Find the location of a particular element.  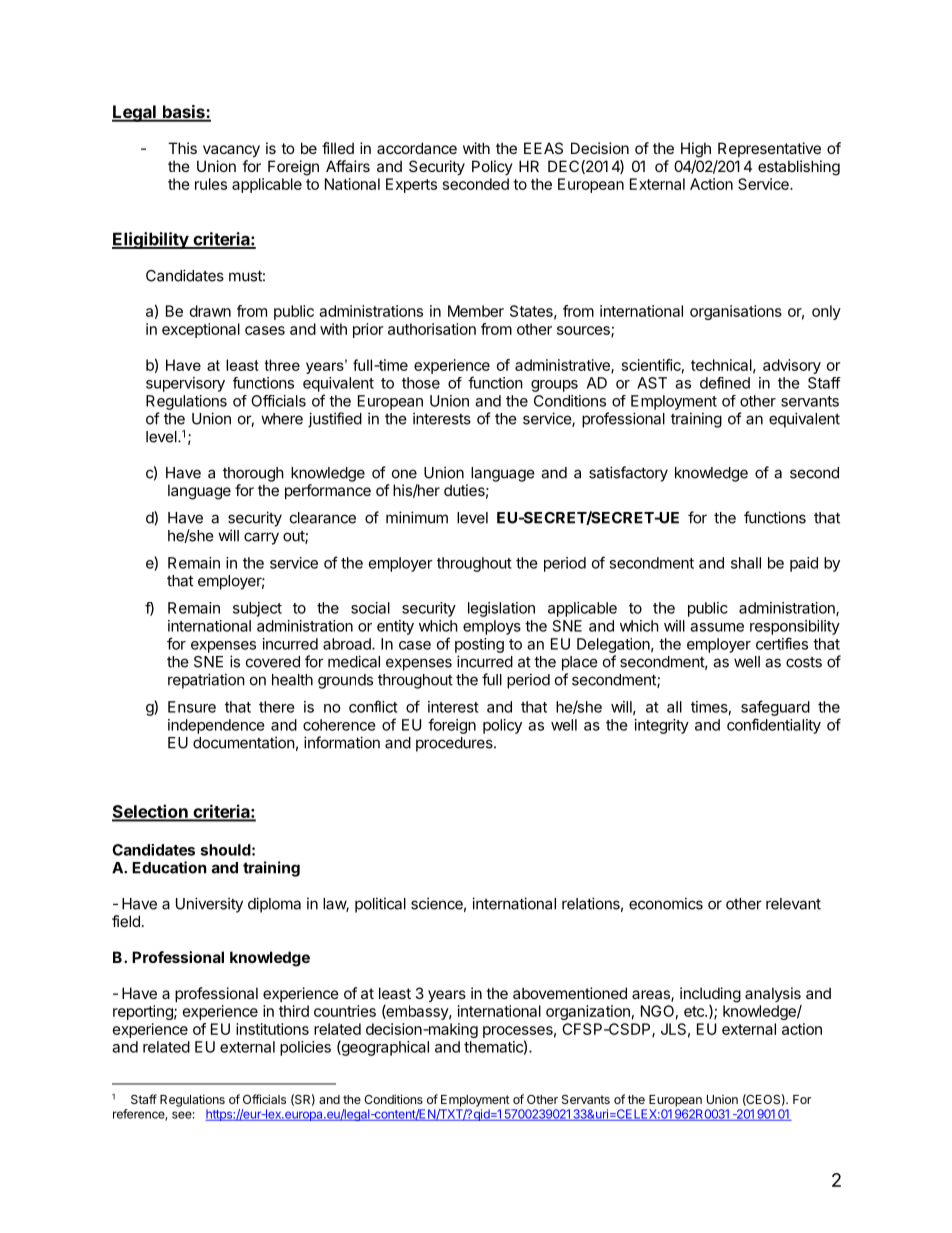

etc is located at coordinates (695, 1011).
